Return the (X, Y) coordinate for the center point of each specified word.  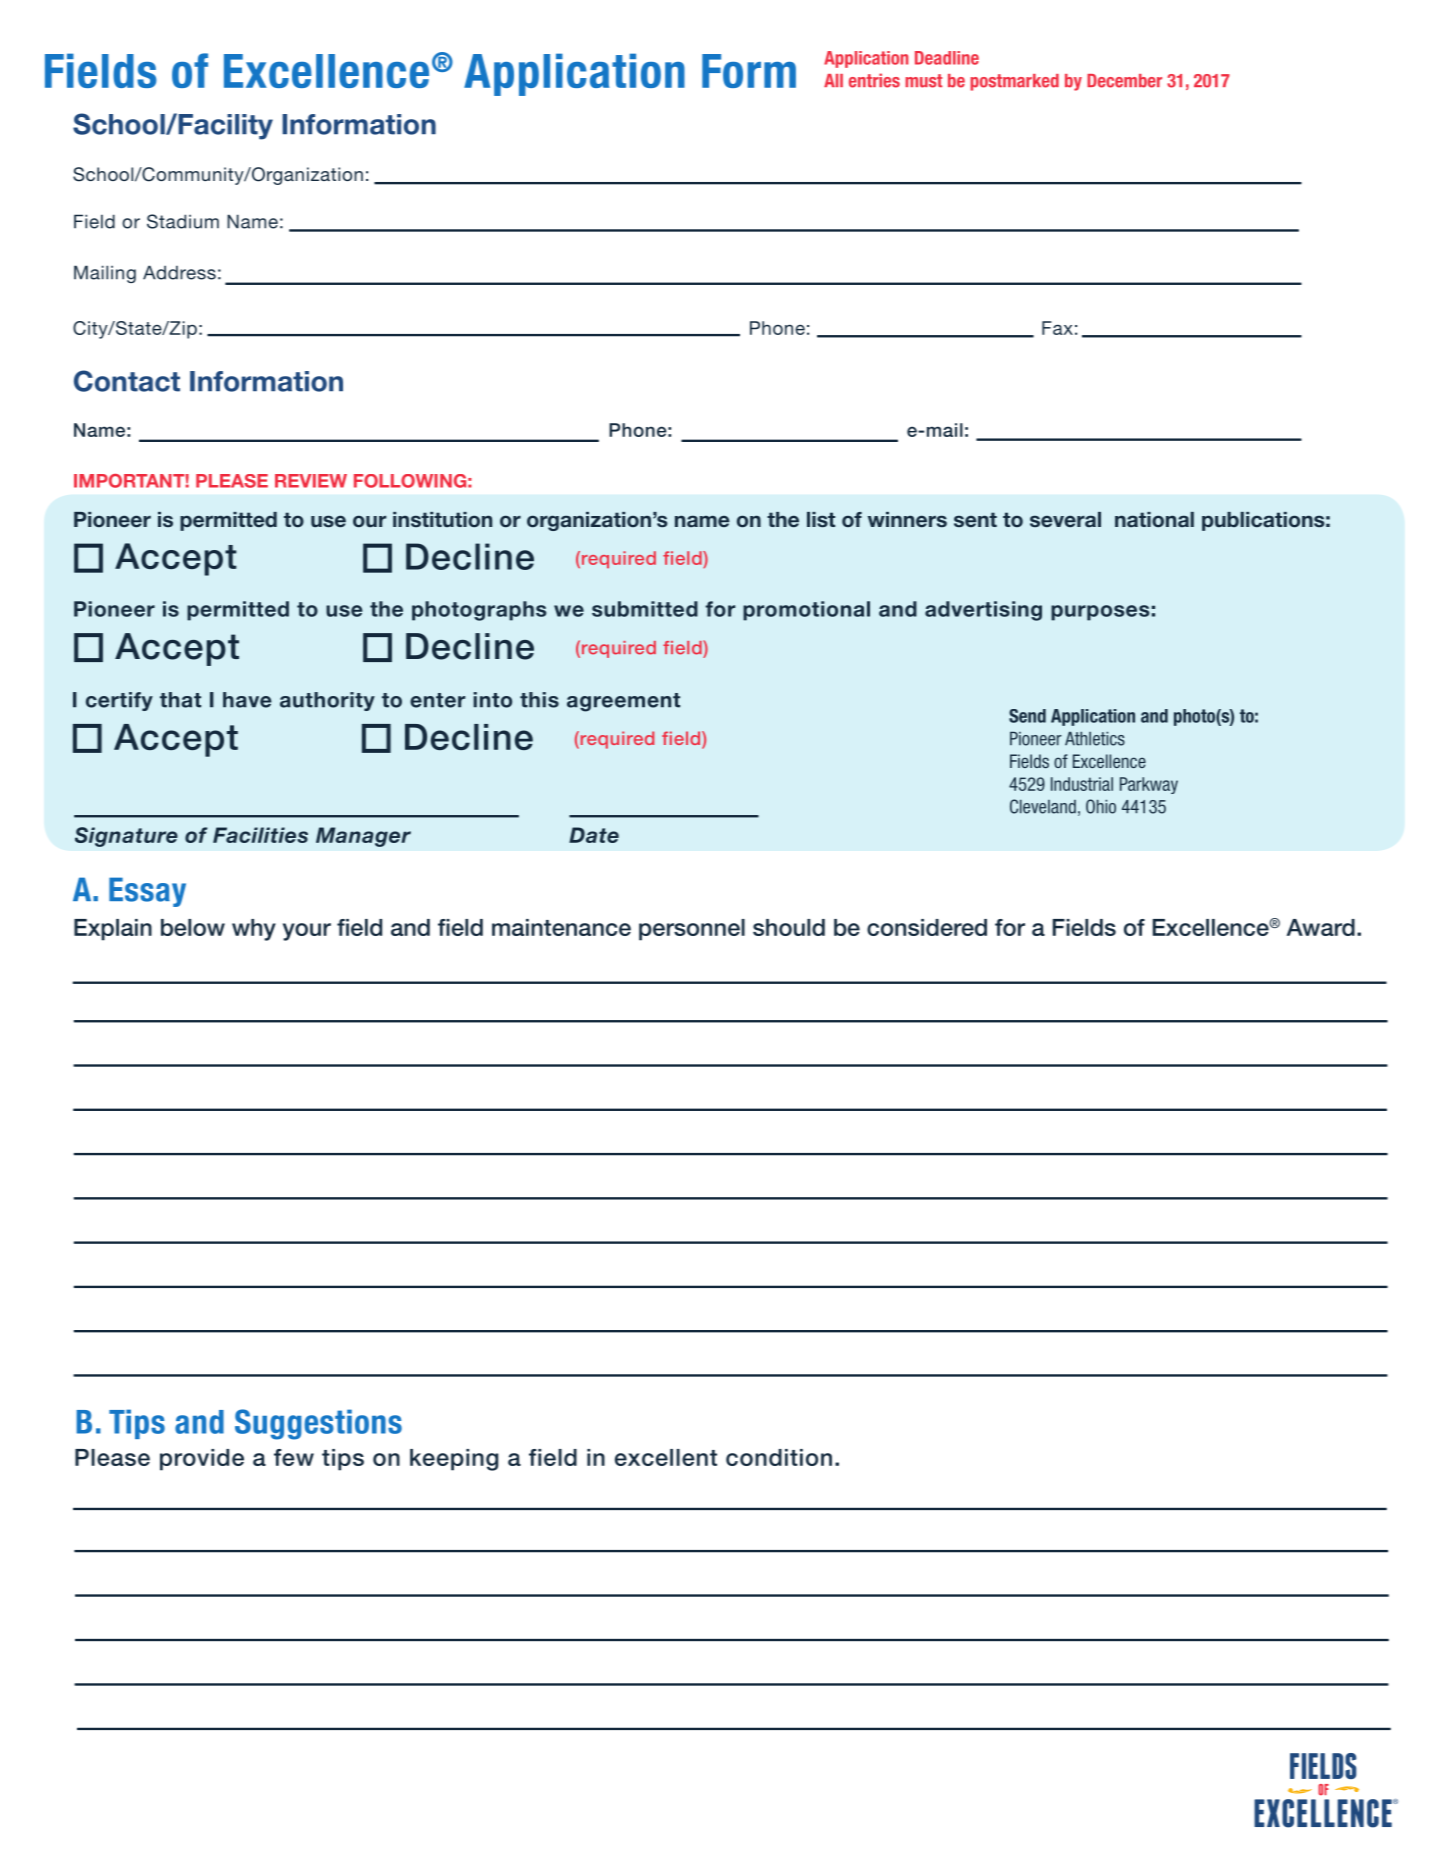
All (833, 80)
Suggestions (318, 1424)
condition (779, 1457)
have (247, 700)
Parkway (1149, 785)
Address (179, 272)
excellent (666, 1457)
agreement (623, 702)
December (1124, 81)
